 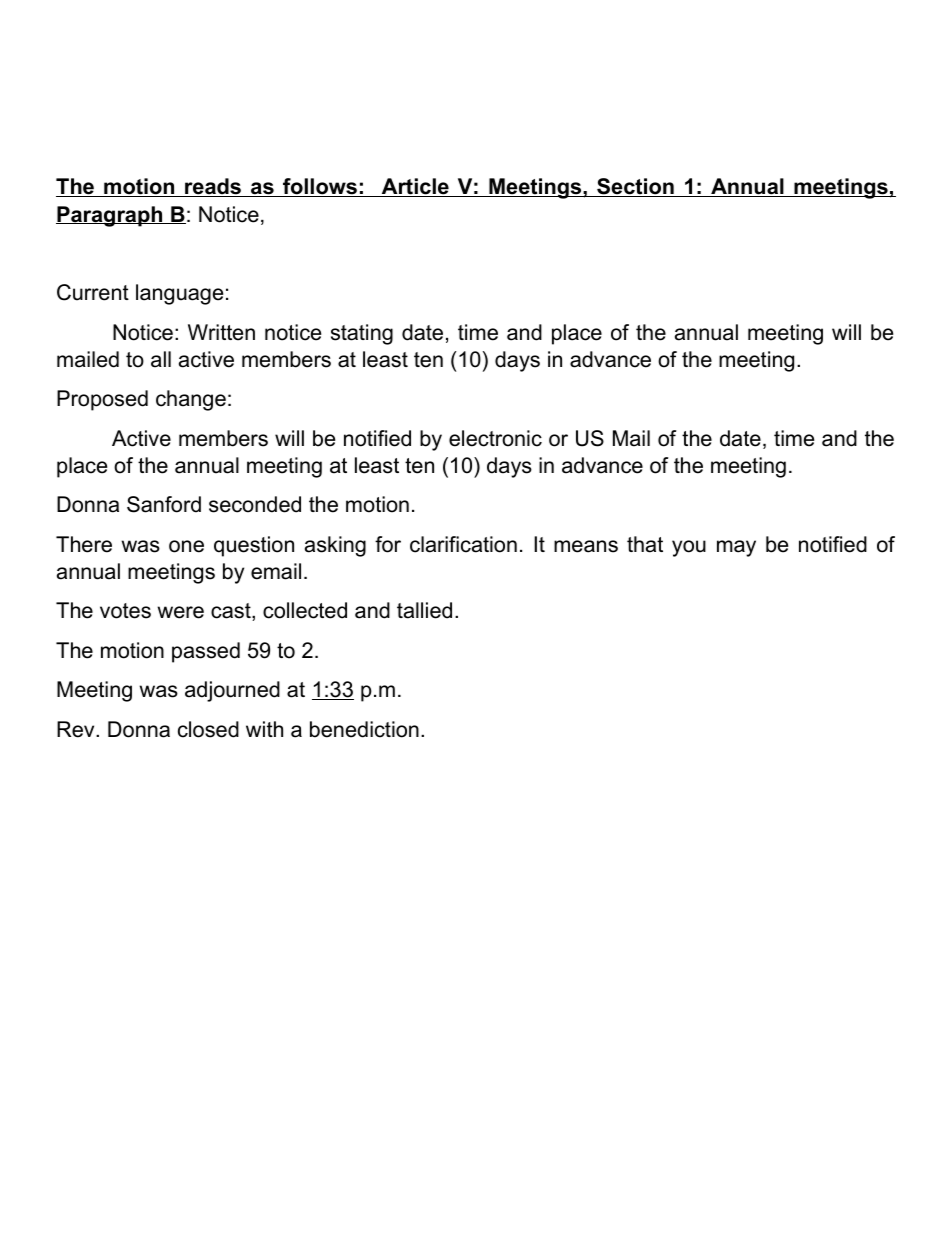 What do you see at coordinates (415, 187) in the screenshot?
I see `Article` at bounding box center [415, 187].
